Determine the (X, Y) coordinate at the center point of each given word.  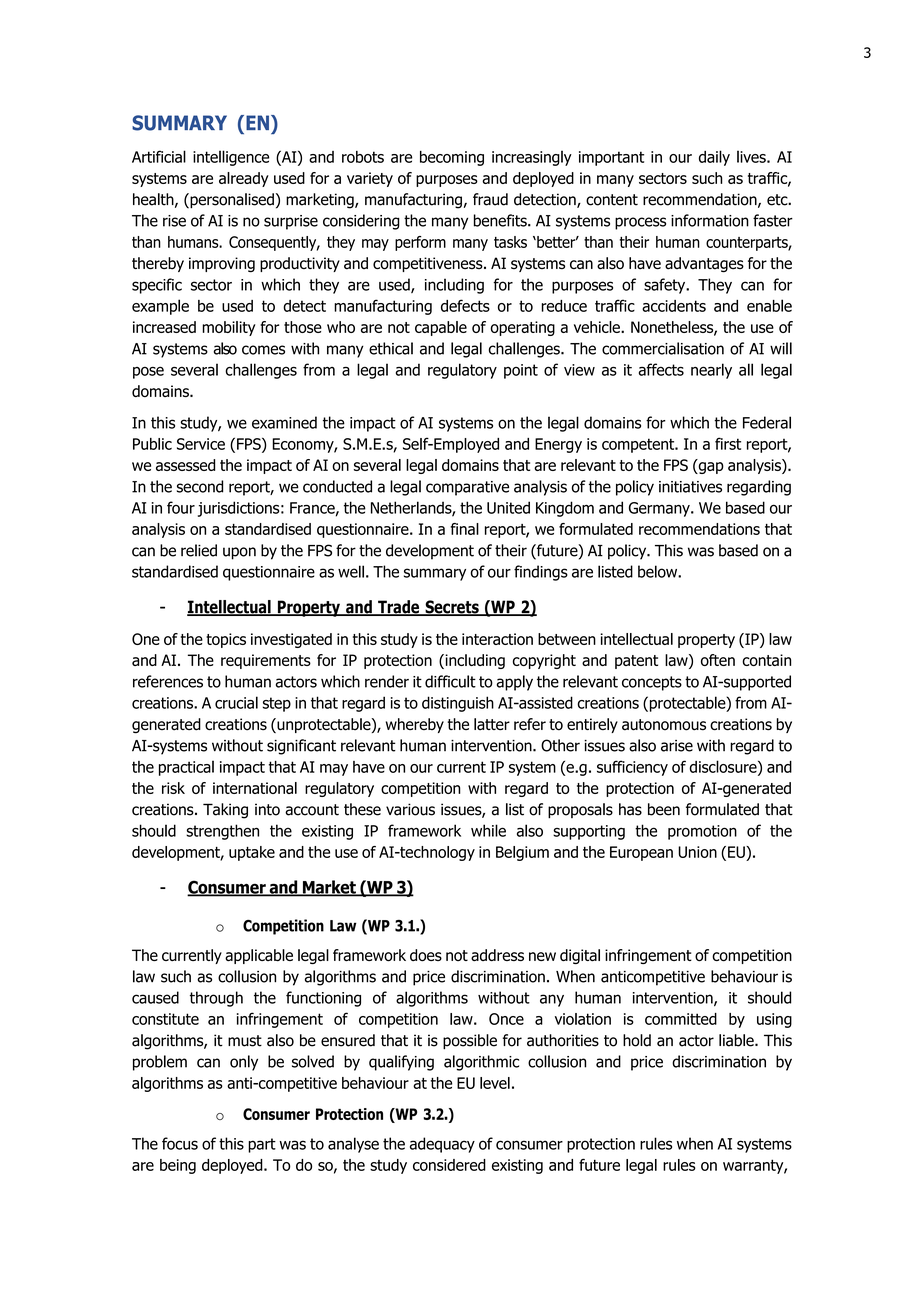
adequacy (442, 1145)
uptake (252, 853)
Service (201, 444)
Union (697, 852)
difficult (450, 681)
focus (180, 1143)
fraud (490, 199)
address (497, 955)
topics (226, 640)
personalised (231, 201)
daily (714, 158)
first (728, 443)
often (718, 660)
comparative (467, 488)
